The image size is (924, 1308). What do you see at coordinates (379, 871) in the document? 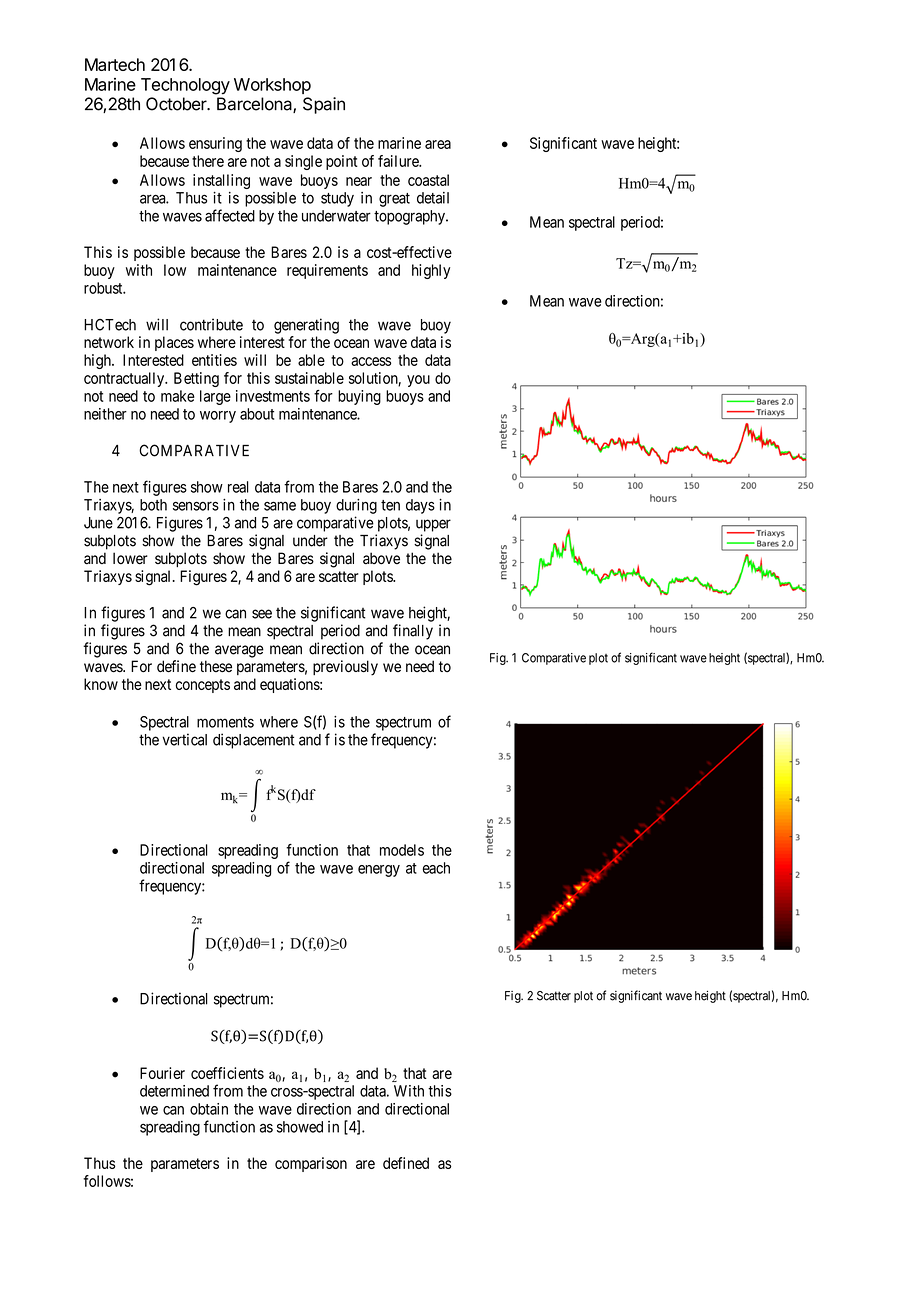
I see `energy` at bounding box center [379, 871].
